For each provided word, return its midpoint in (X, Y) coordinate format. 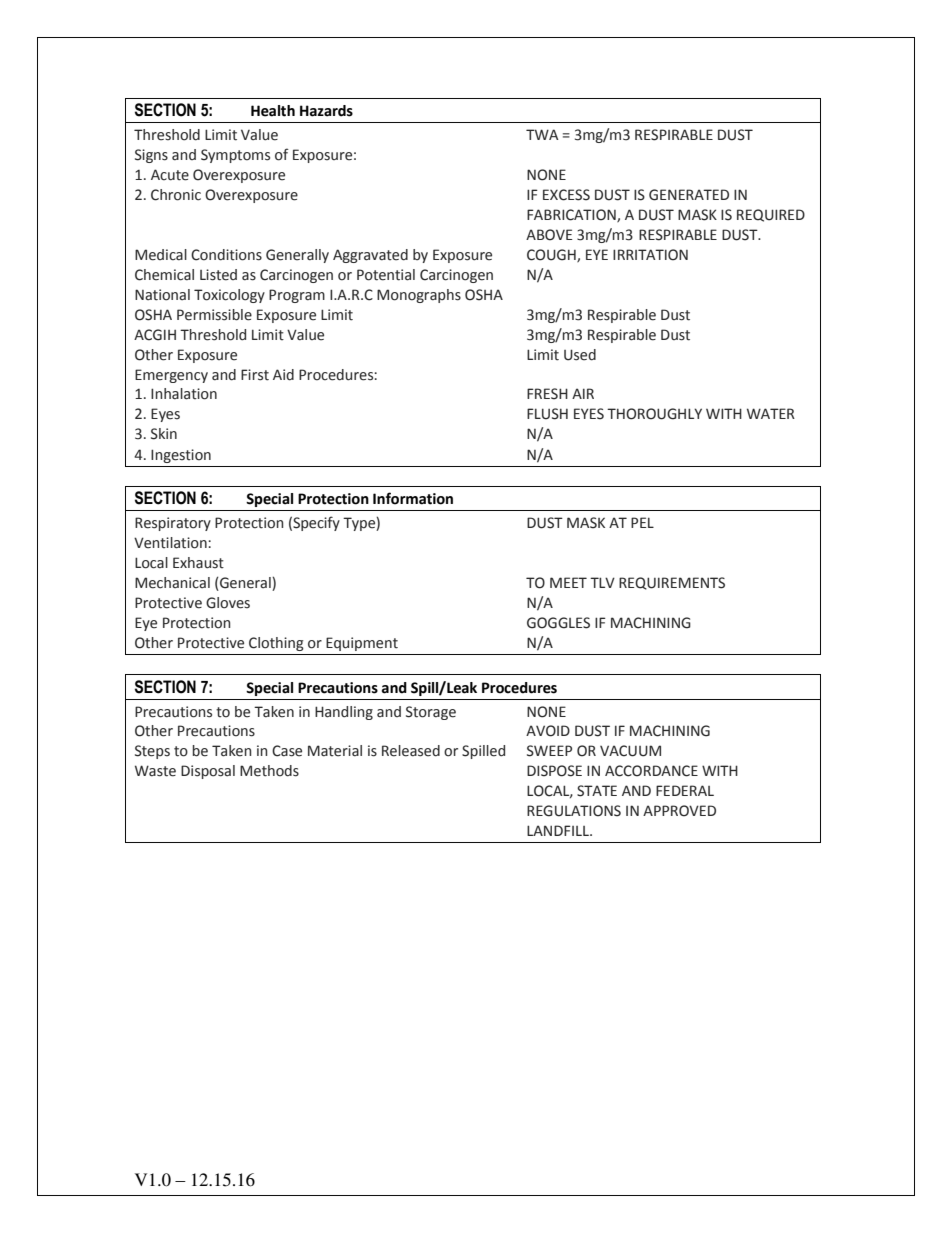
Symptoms (235, 156)
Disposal (208, 772)
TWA (542, 134)
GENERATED (689, 195)
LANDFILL (559, 830)
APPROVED (679, 811)
